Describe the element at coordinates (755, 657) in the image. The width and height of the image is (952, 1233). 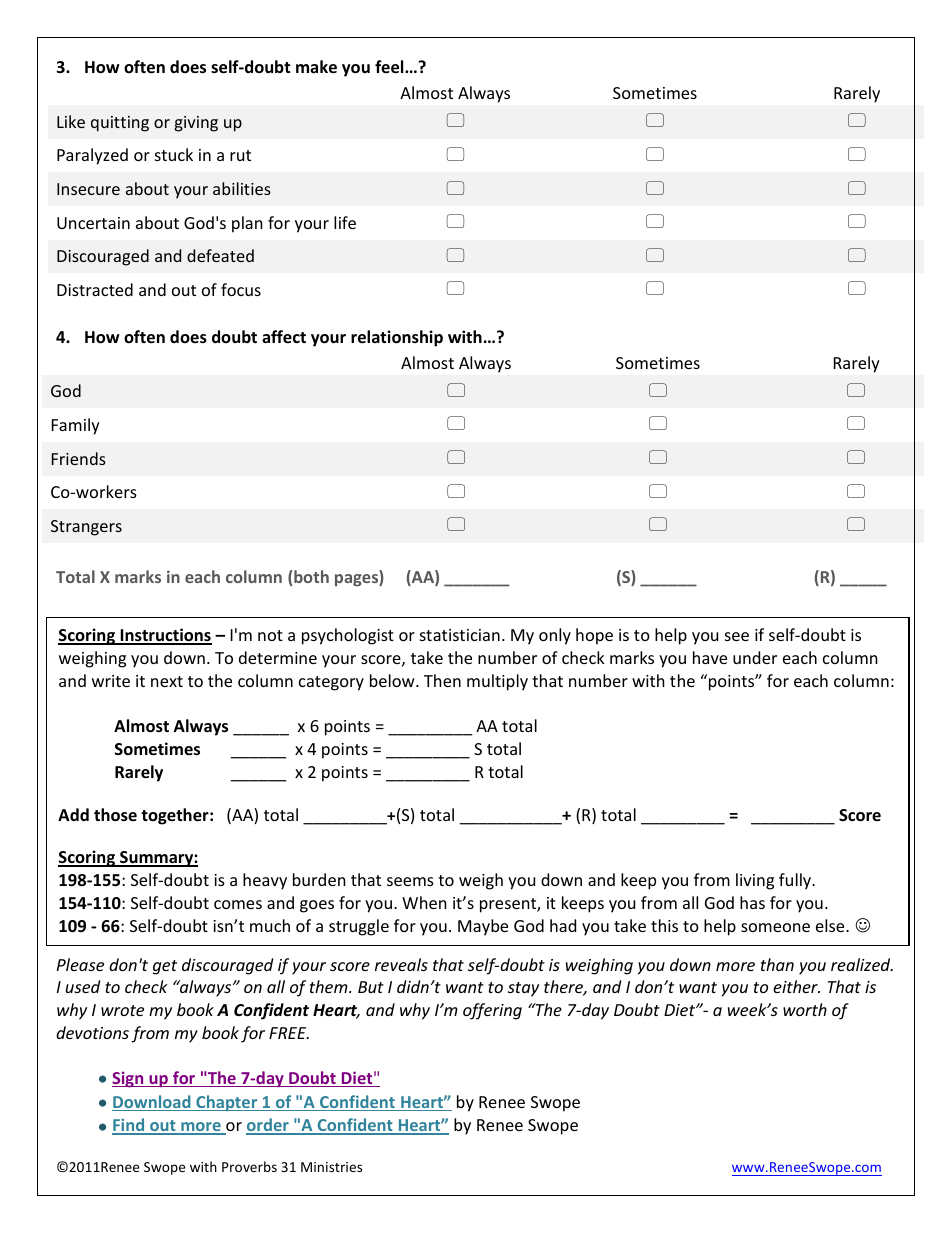
I see `under` at that location.
